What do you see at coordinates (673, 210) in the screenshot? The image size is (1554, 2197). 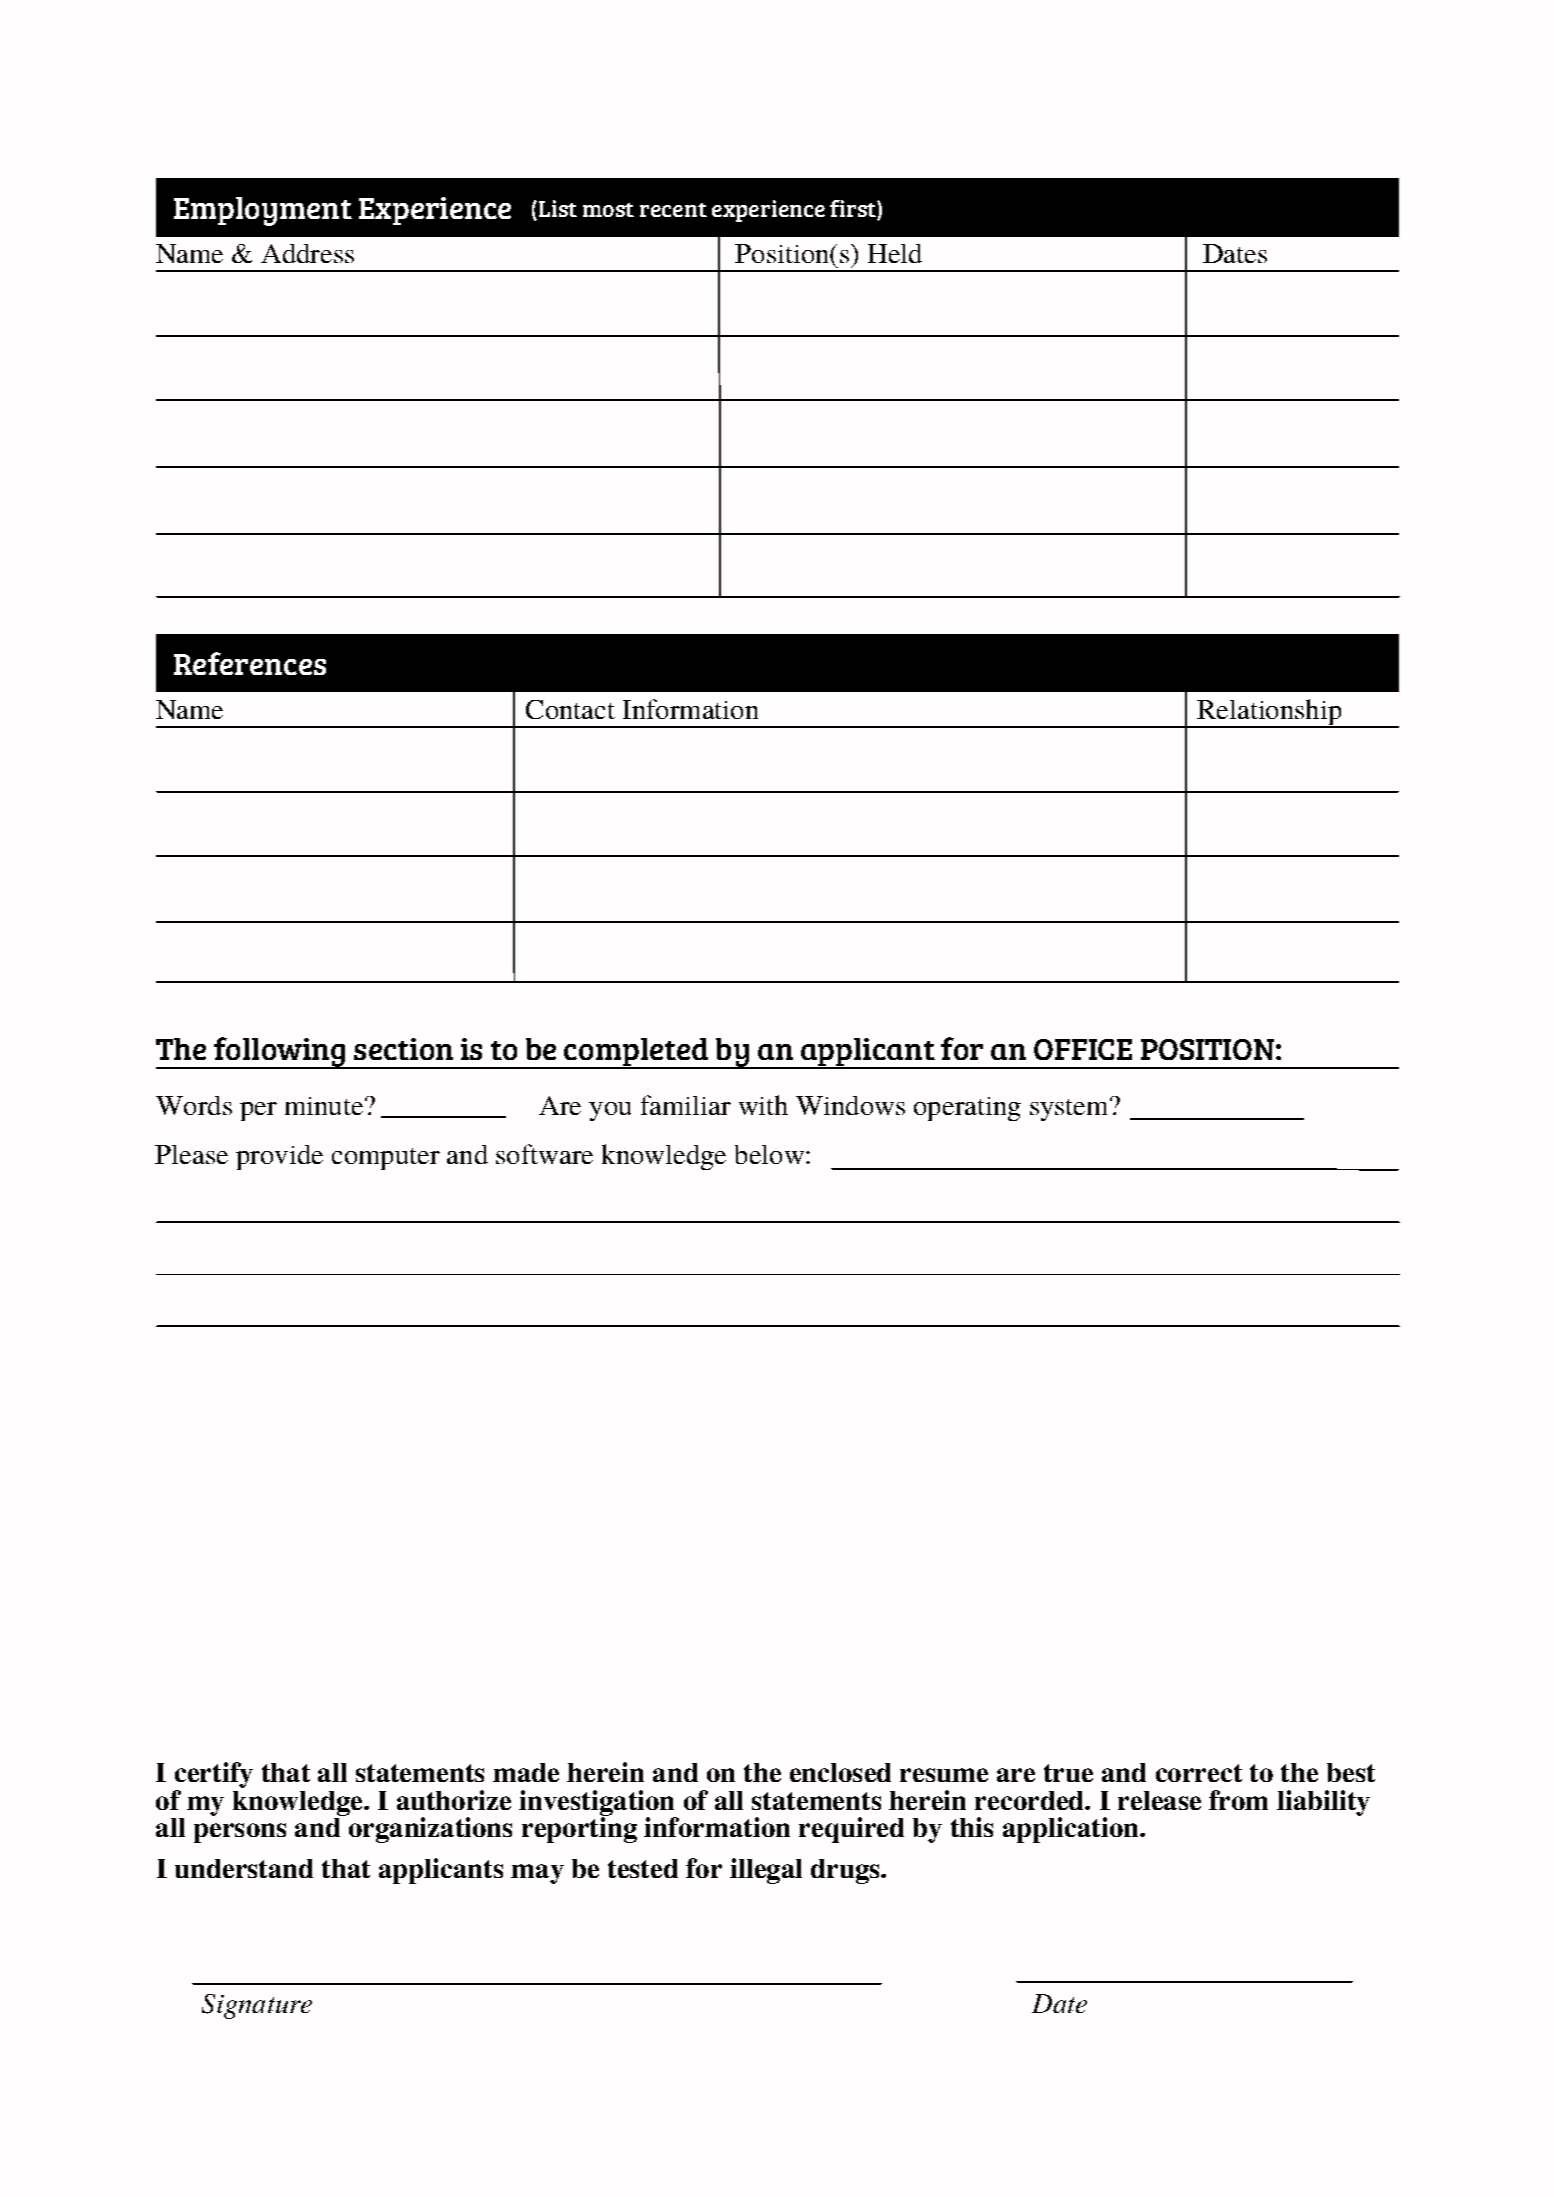 I see `recent` at bounding box center [673, 210].
